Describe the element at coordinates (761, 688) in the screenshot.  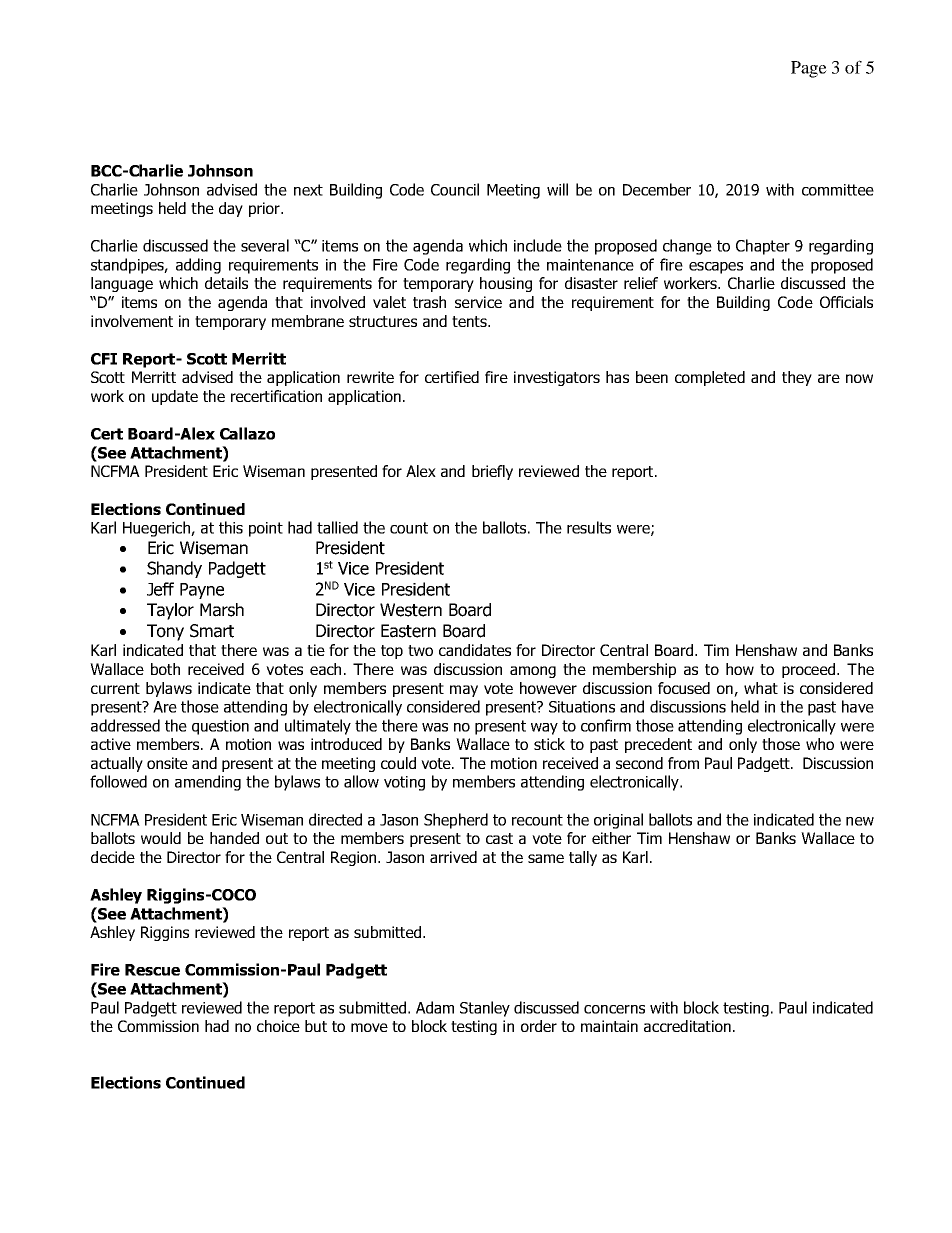
I see `what` at that location.
